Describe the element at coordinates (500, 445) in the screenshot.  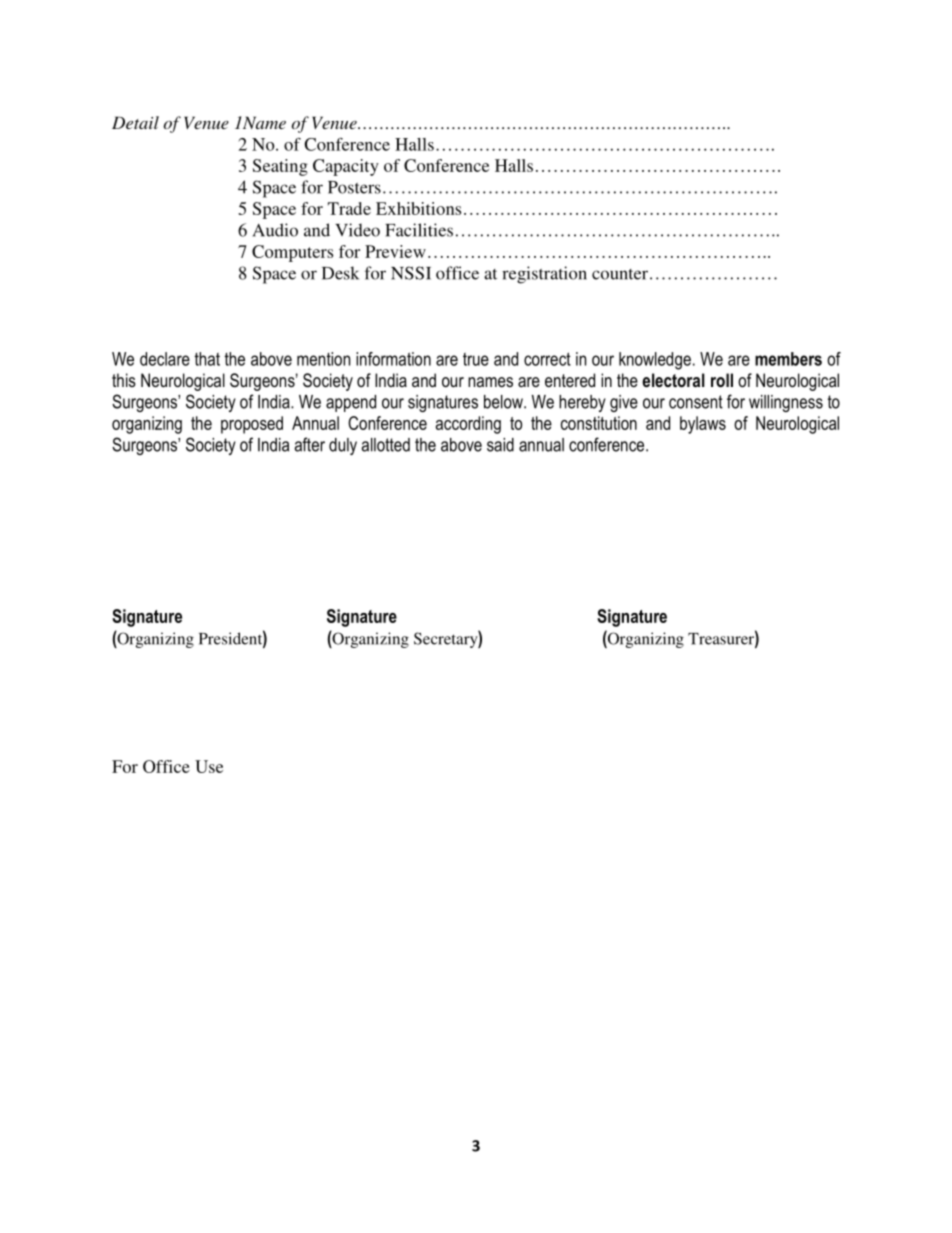
I see `said` at that location.
